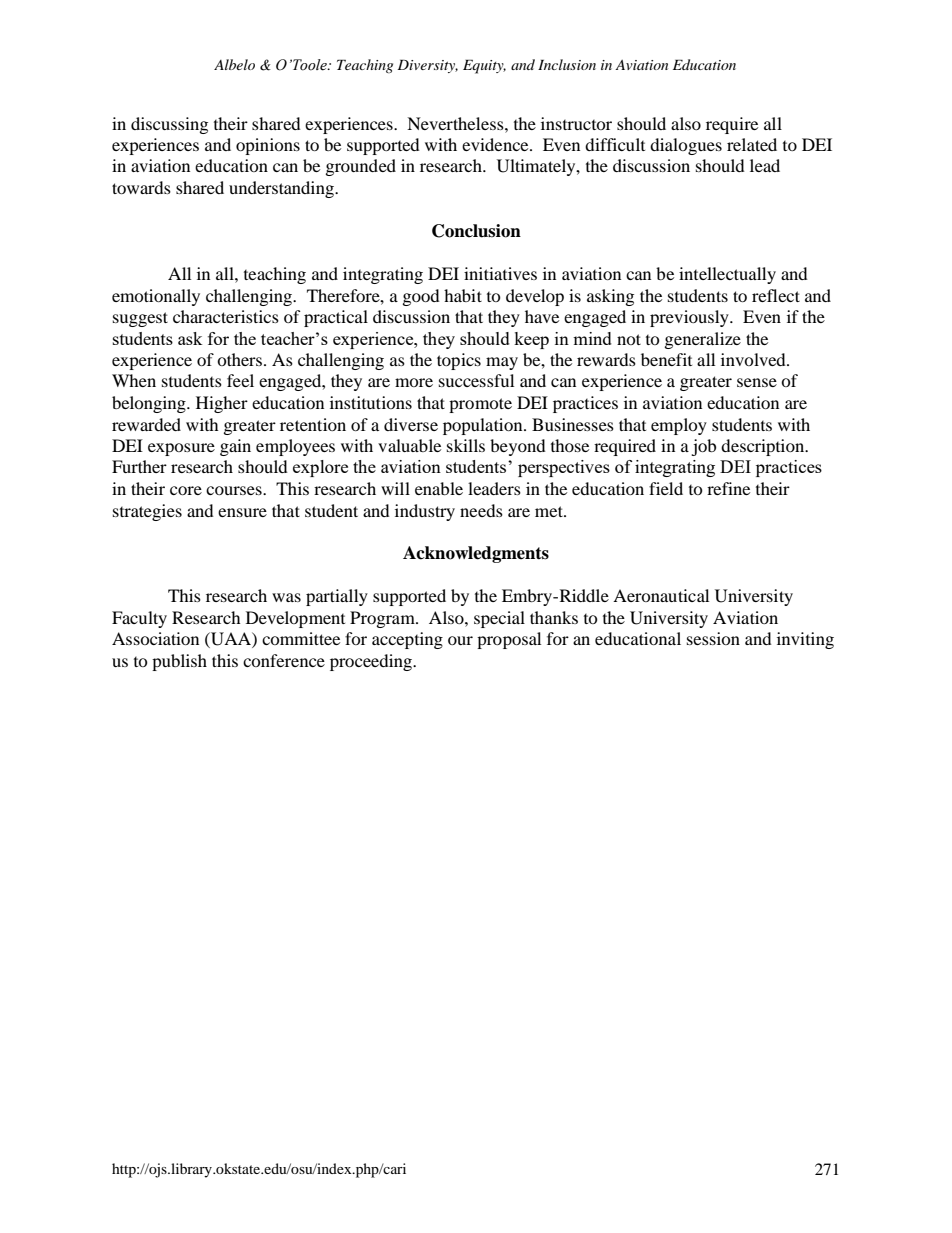  What do you see at coordinates (239, 359) in the screenshot?
I see `others` at bounding box center [239, 359].
